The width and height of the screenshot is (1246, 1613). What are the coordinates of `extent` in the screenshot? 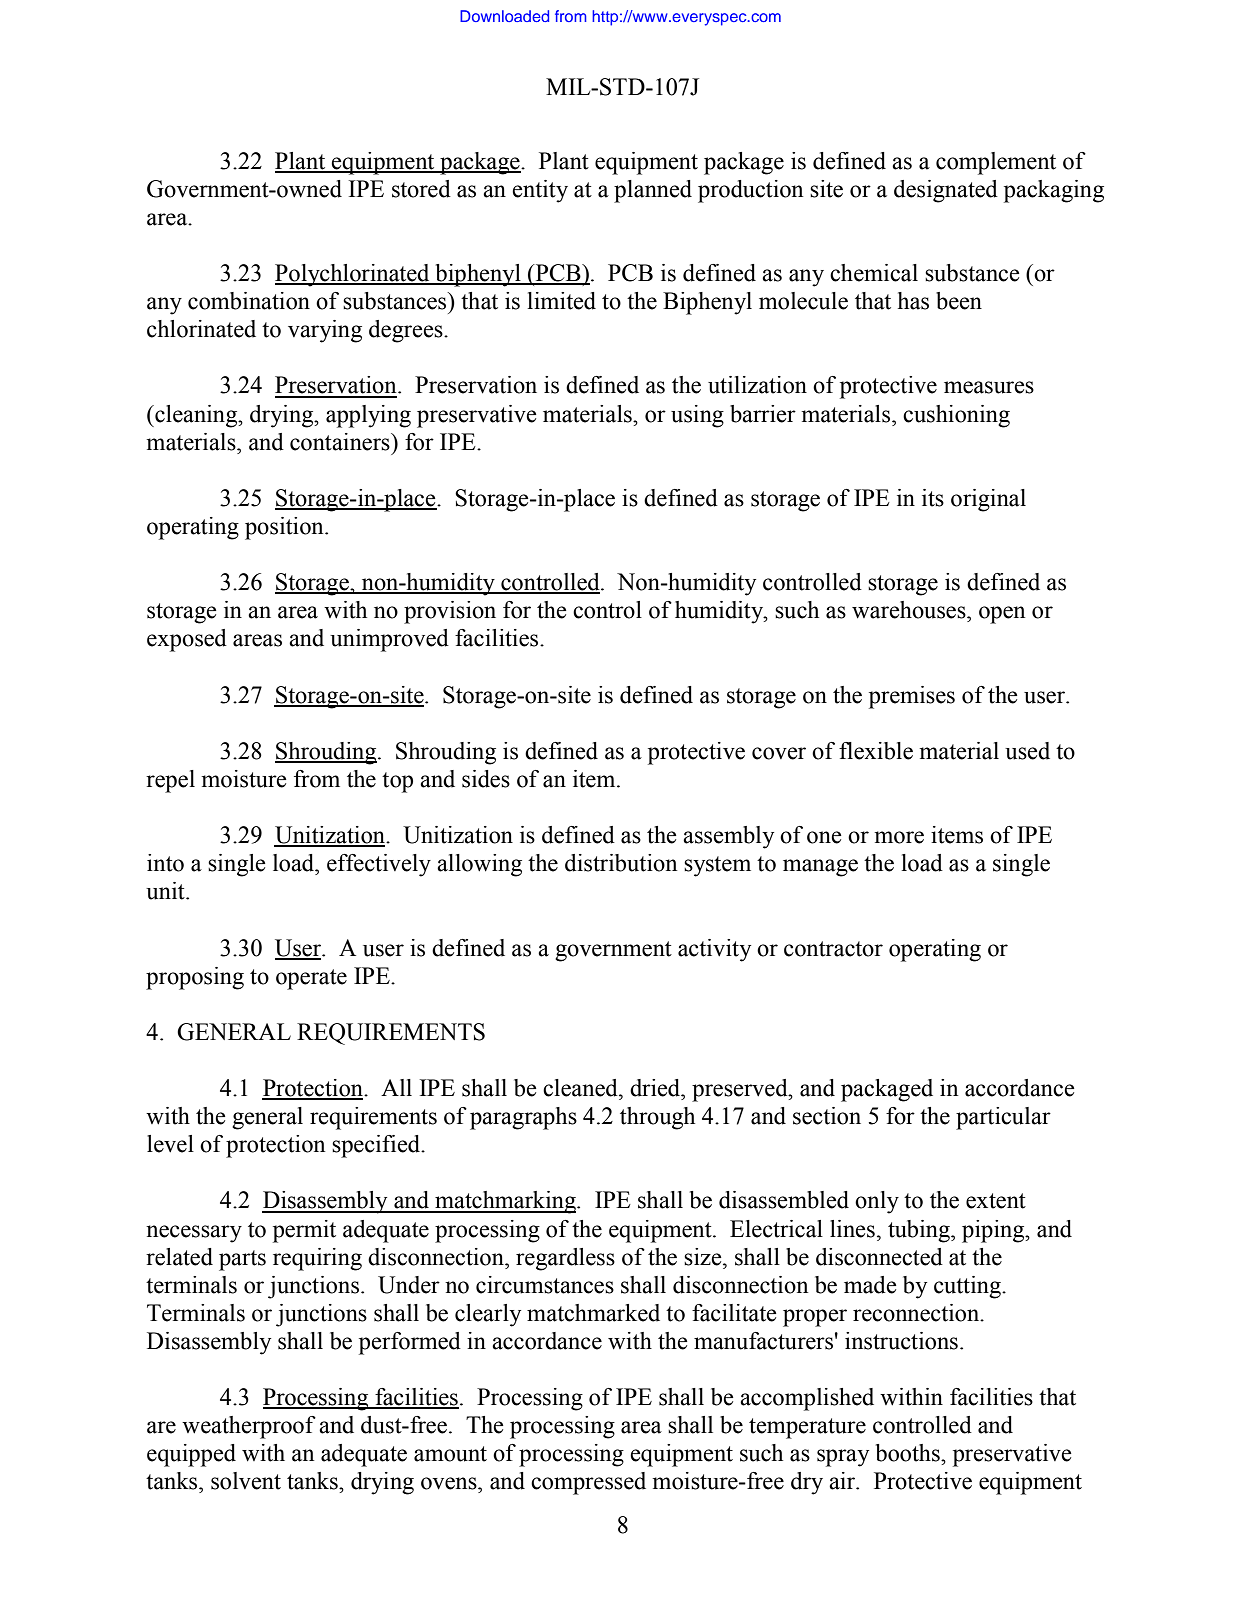 It's located at (996, 1201).
